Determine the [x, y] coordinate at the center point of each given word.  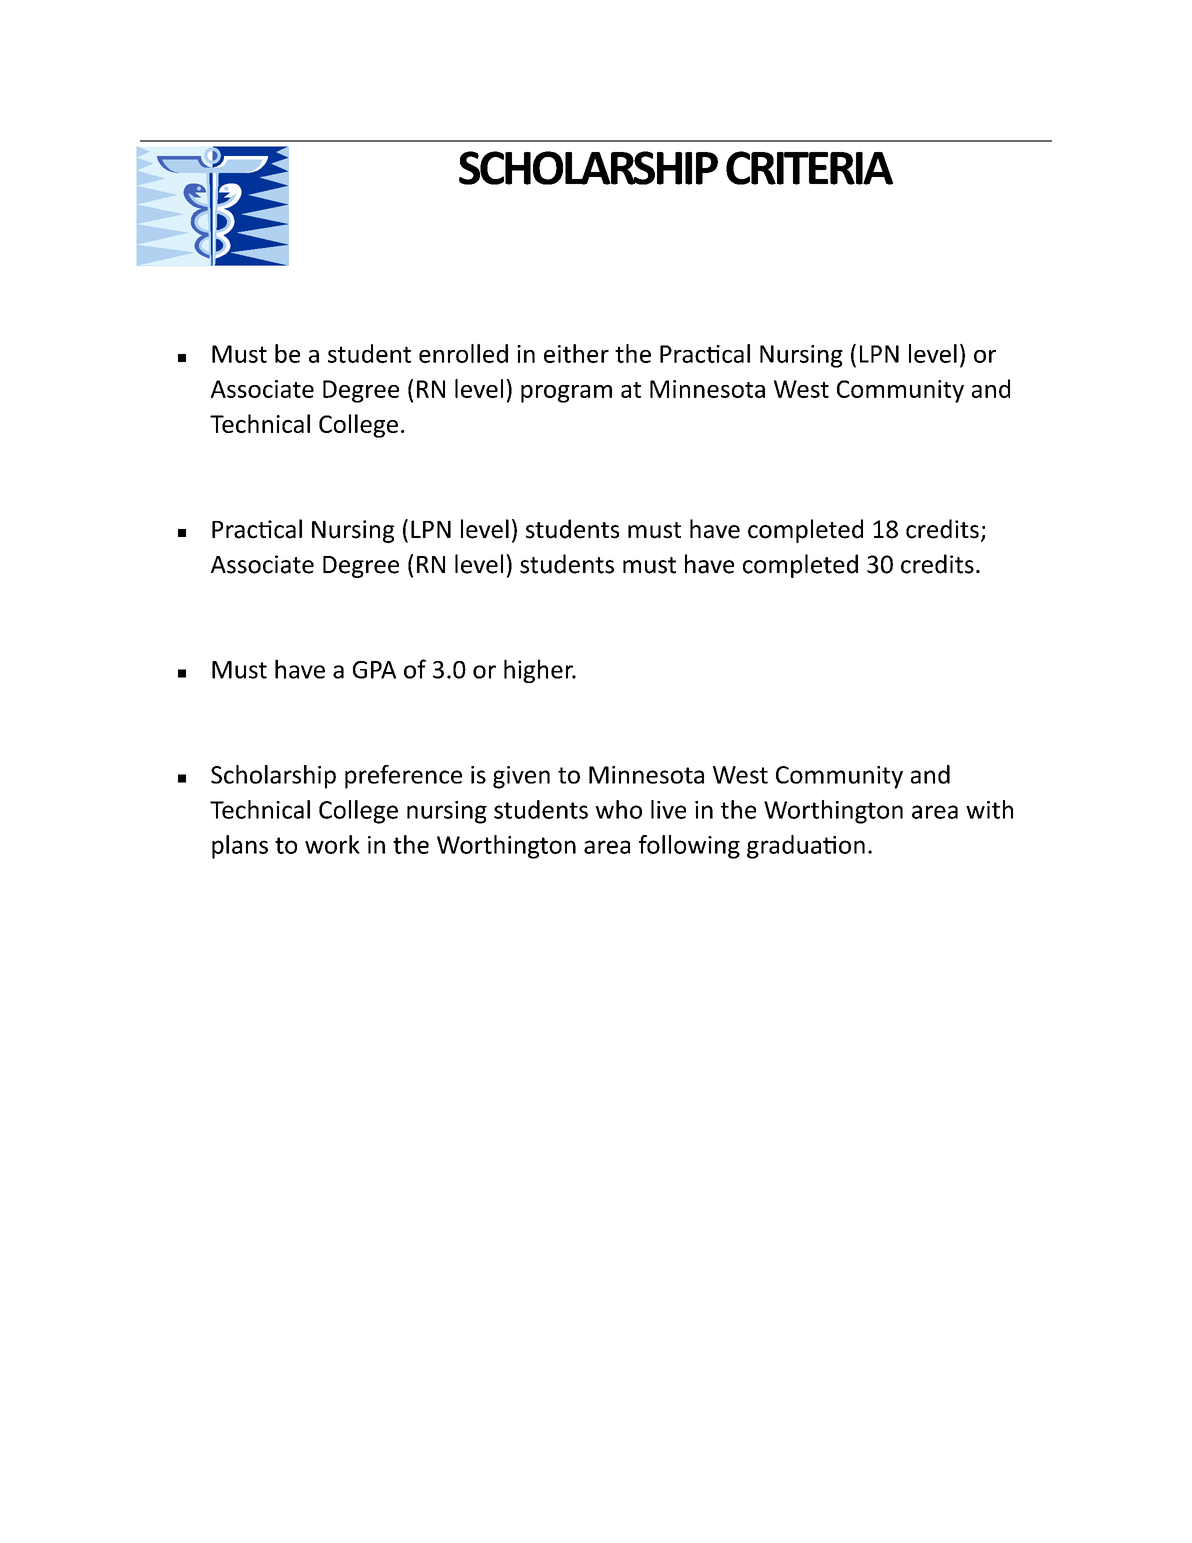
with [989, 809]
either [576, 353]
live [668, 809]
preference [403, 777]
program [566, 394]
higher [539, 671]
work [332, 844]
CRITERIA [809, 168]
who [619, 809]
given [521, 777]
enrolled [463, 353]
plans [240, 847]
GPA [374, 670]
